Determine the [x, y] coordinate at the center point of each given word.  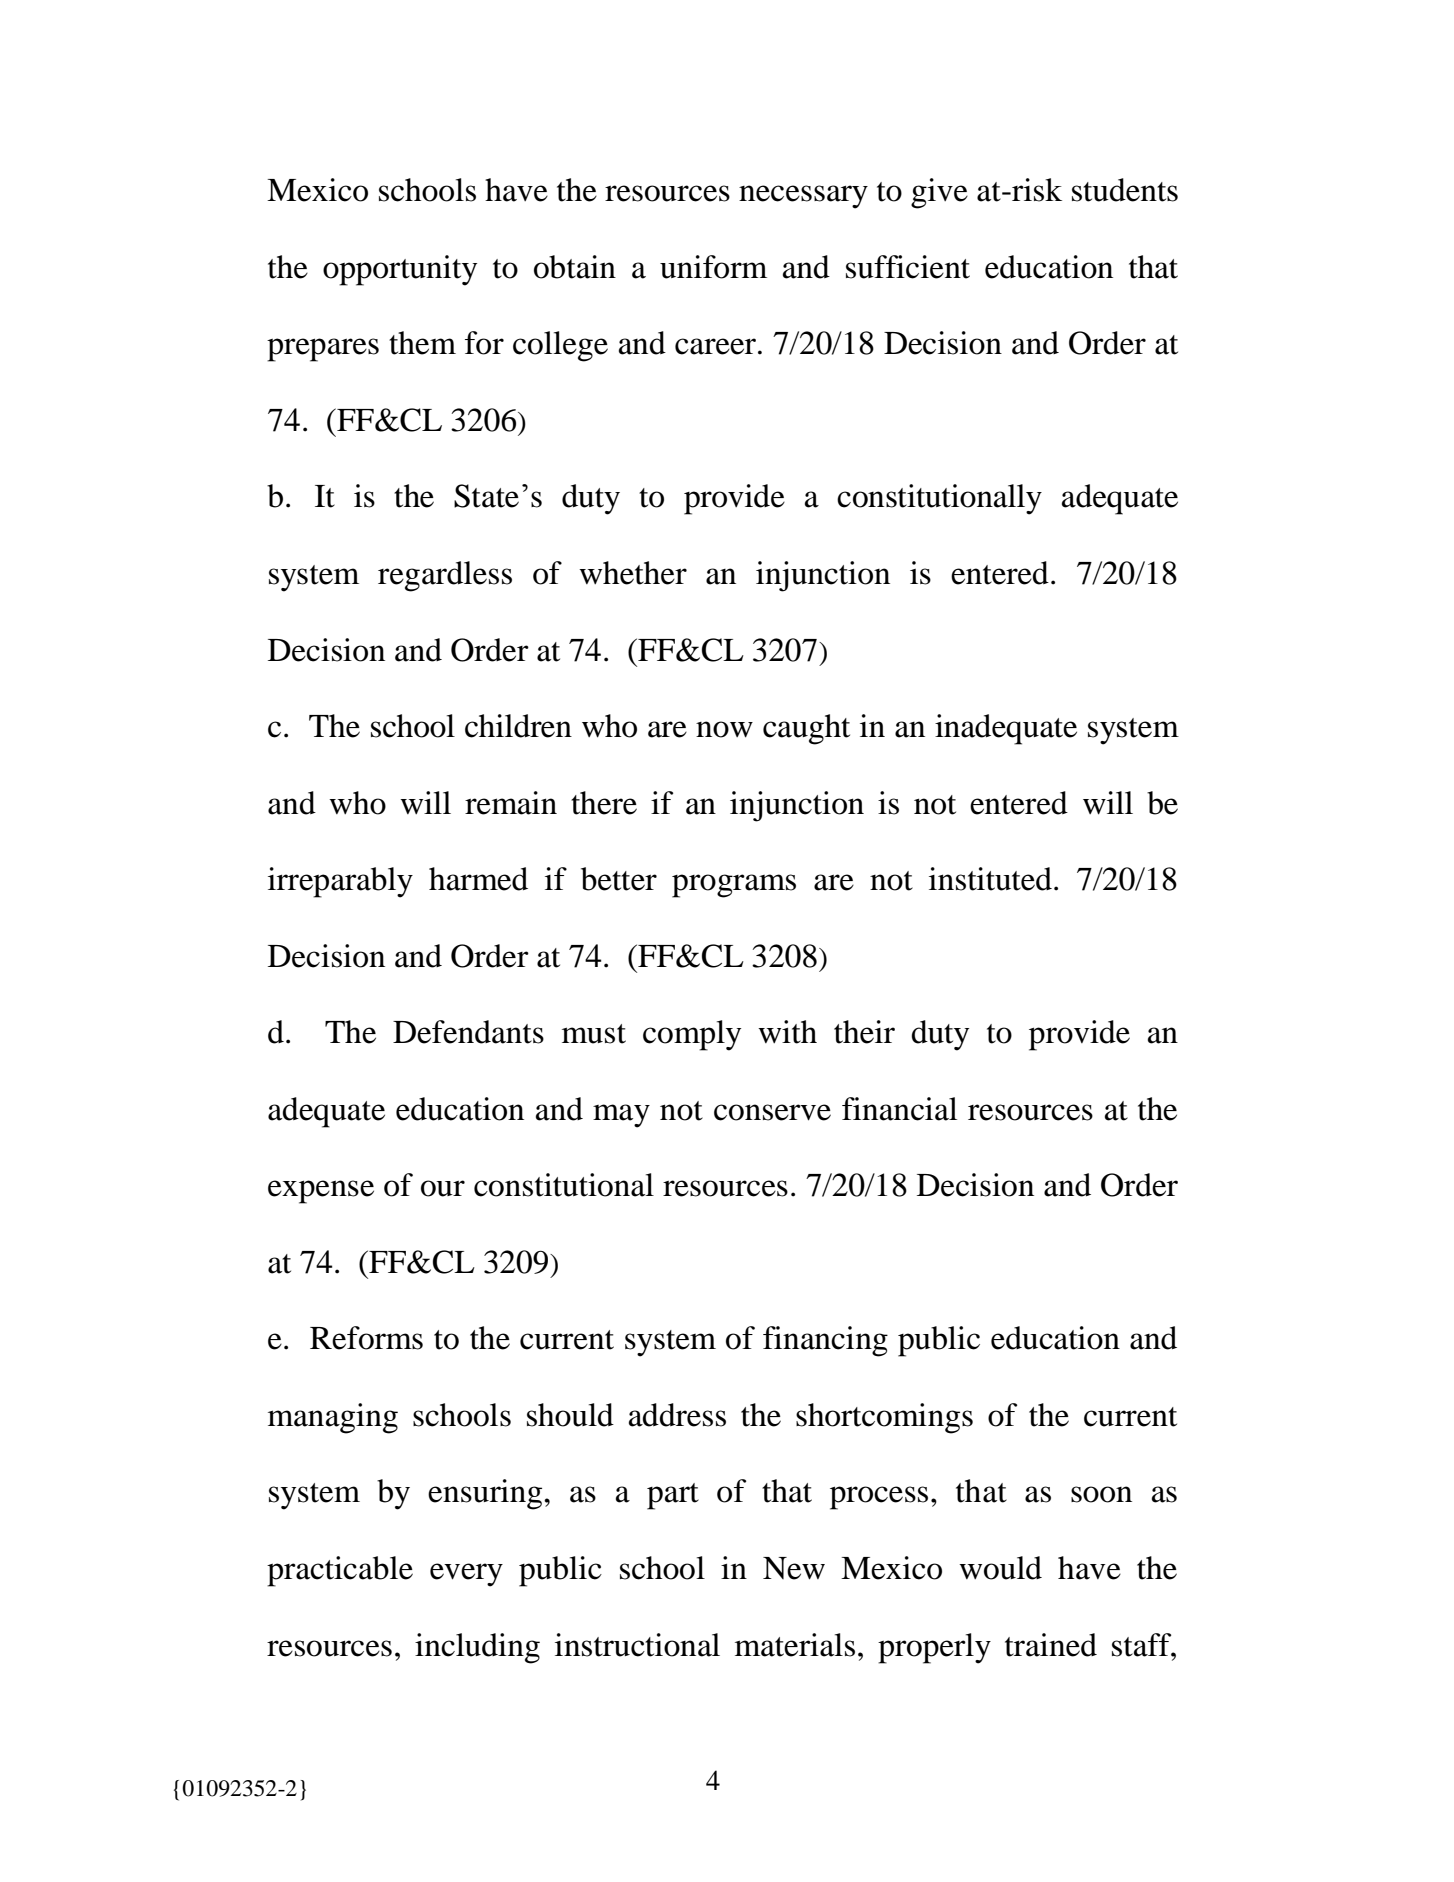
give [939, 193]
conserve [772, 1112]
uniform [713, 267]
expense [321, 1192]
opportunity [400, 270]
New [794, 1568]
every [466, 1575]
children [518, 726]
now [724, 729]
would [1000, 1568]
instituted [990, 879]
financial [899, 1109]
